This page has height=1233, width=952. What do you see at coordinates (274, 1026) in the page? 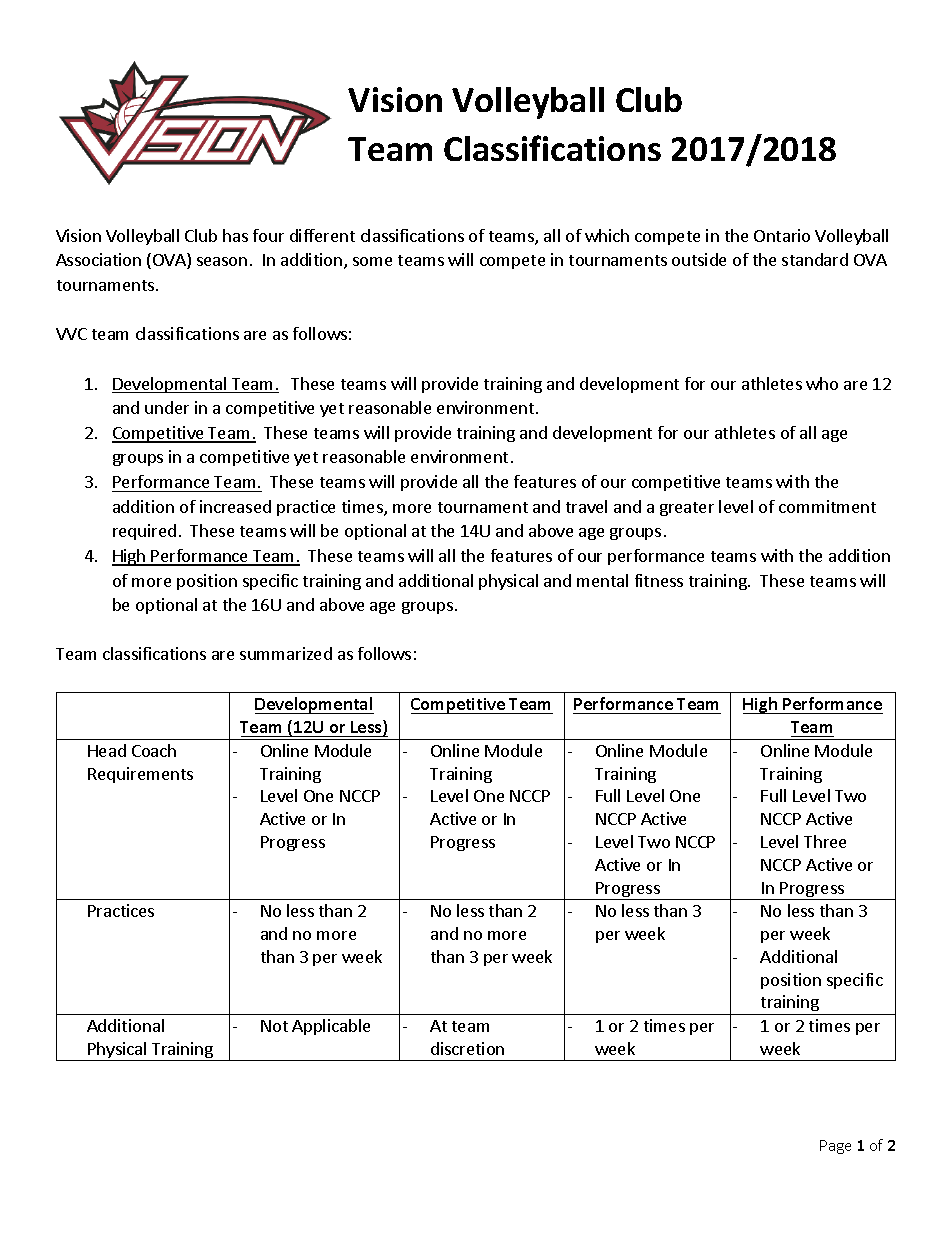
I see `Not` at bounding box center [274, 1026].
